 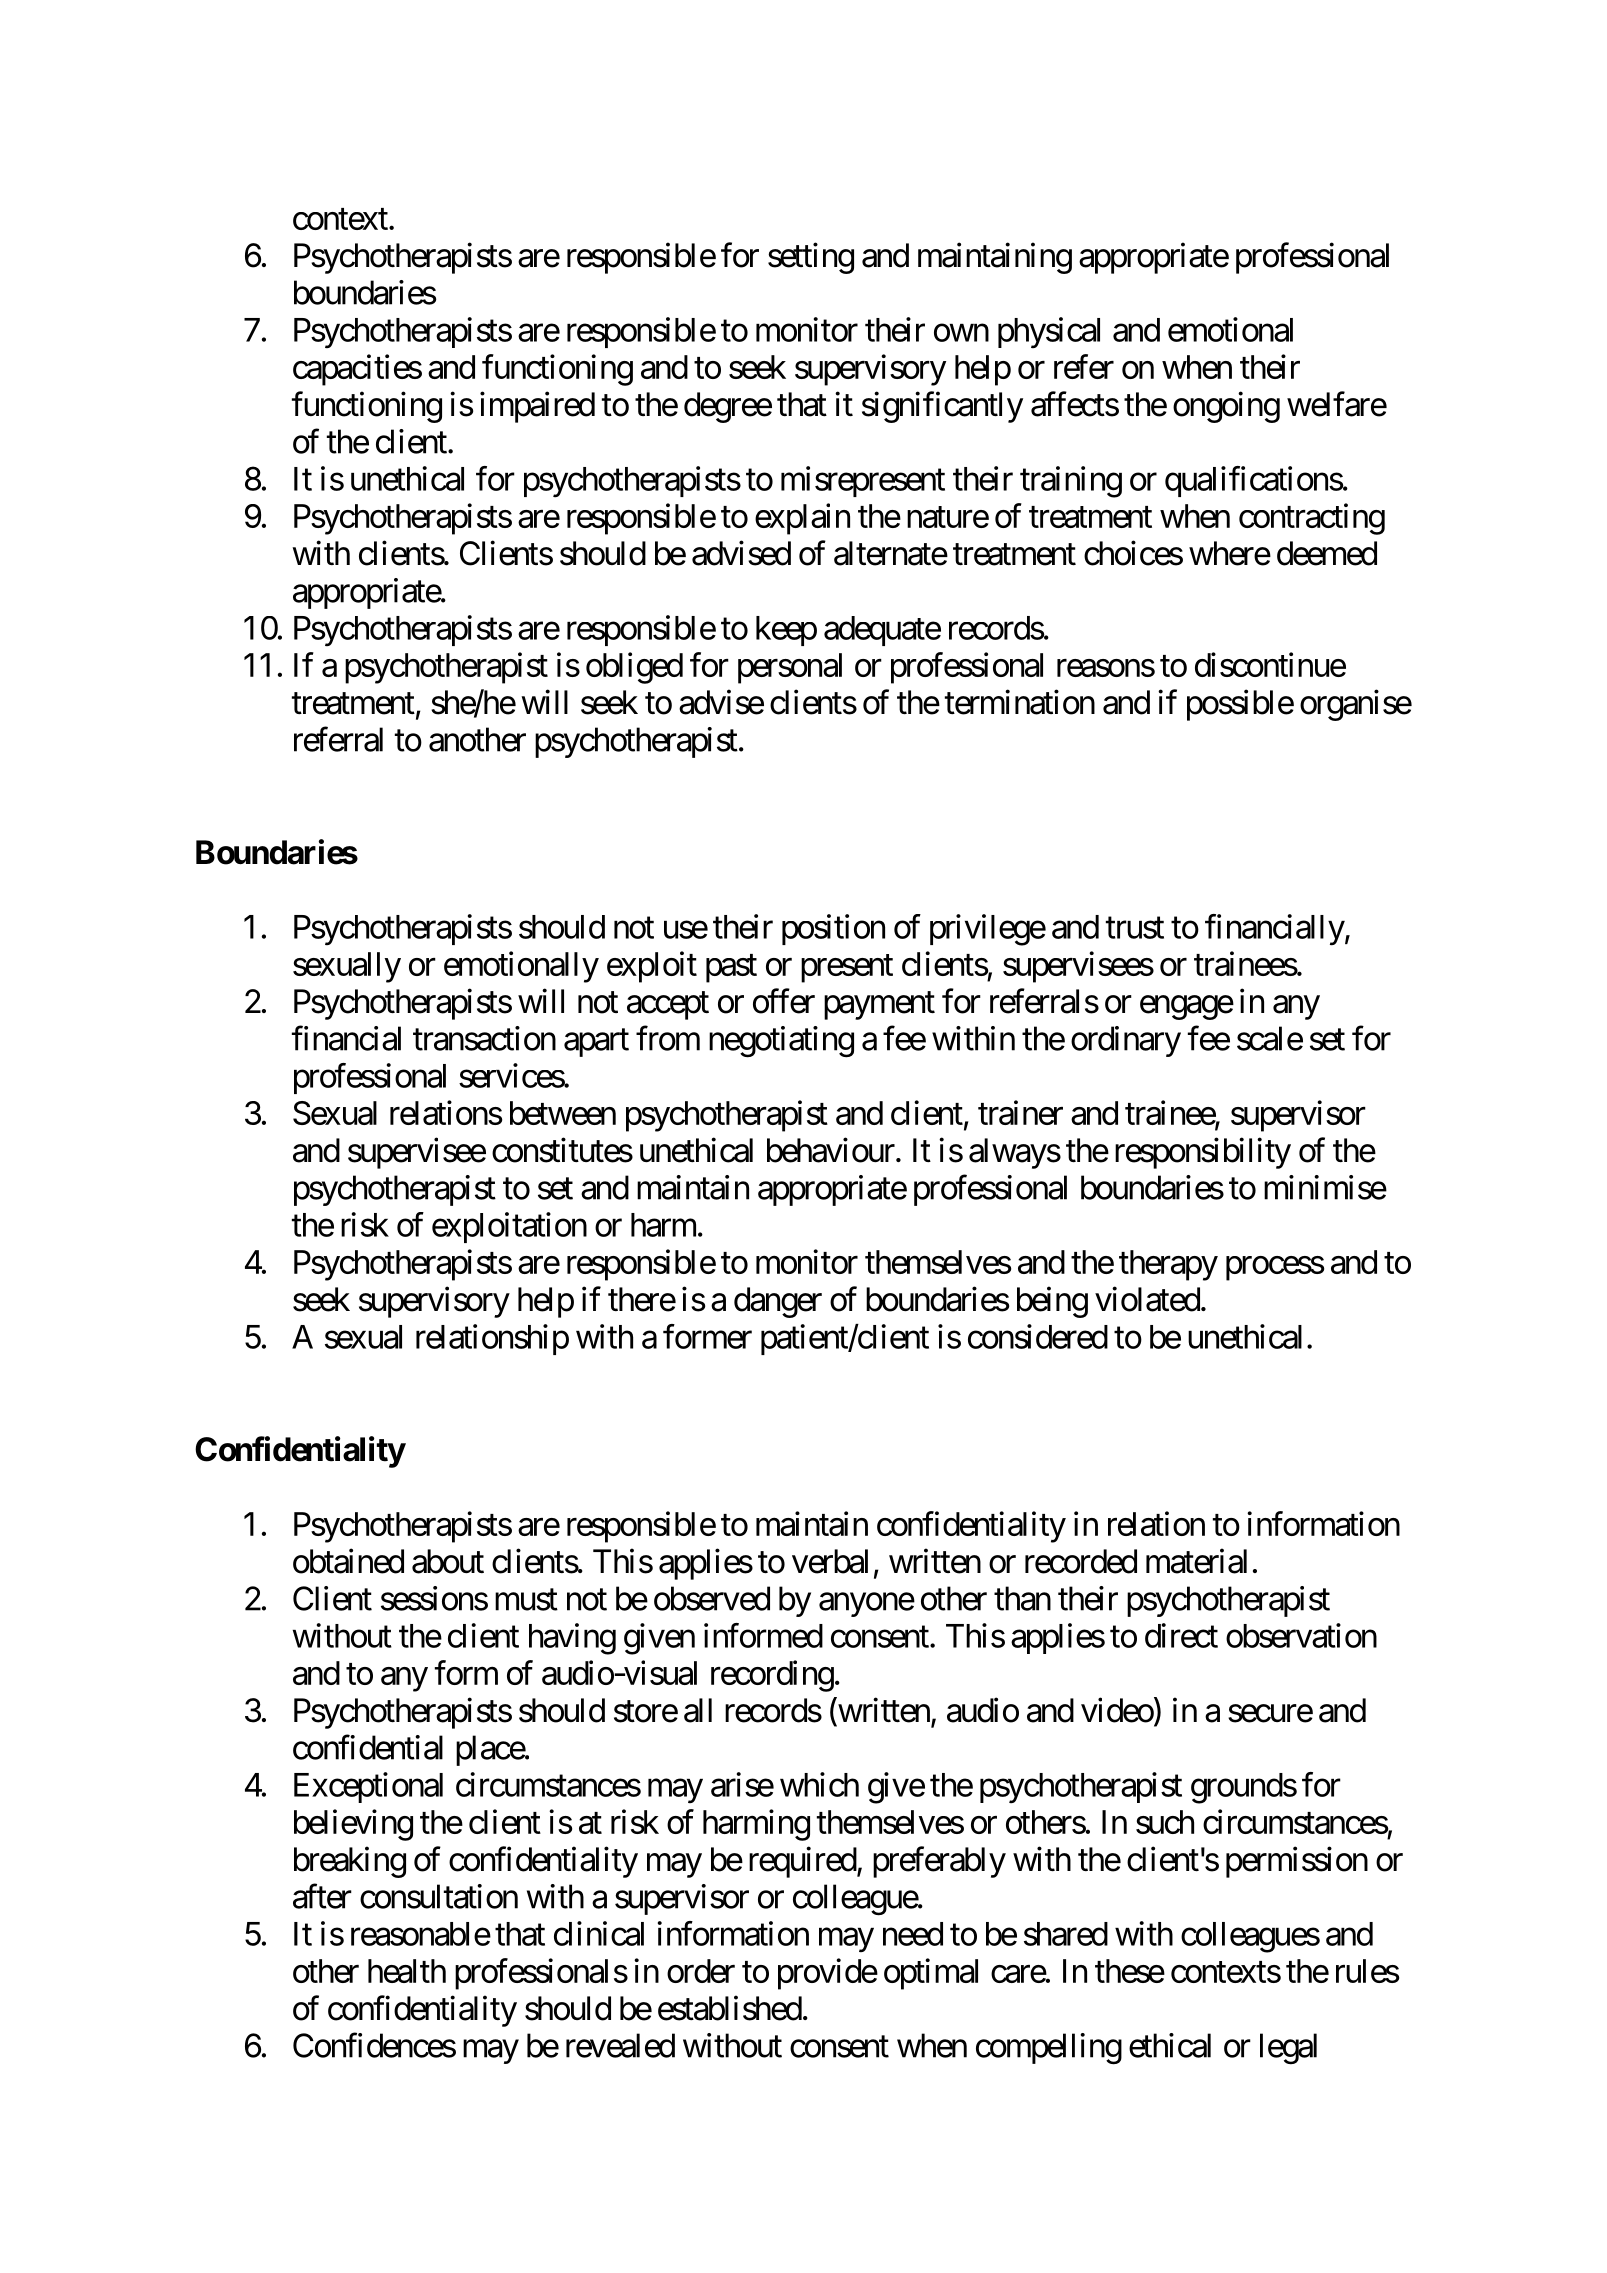 I want to click on significantly, so click(x=942, y=407).
